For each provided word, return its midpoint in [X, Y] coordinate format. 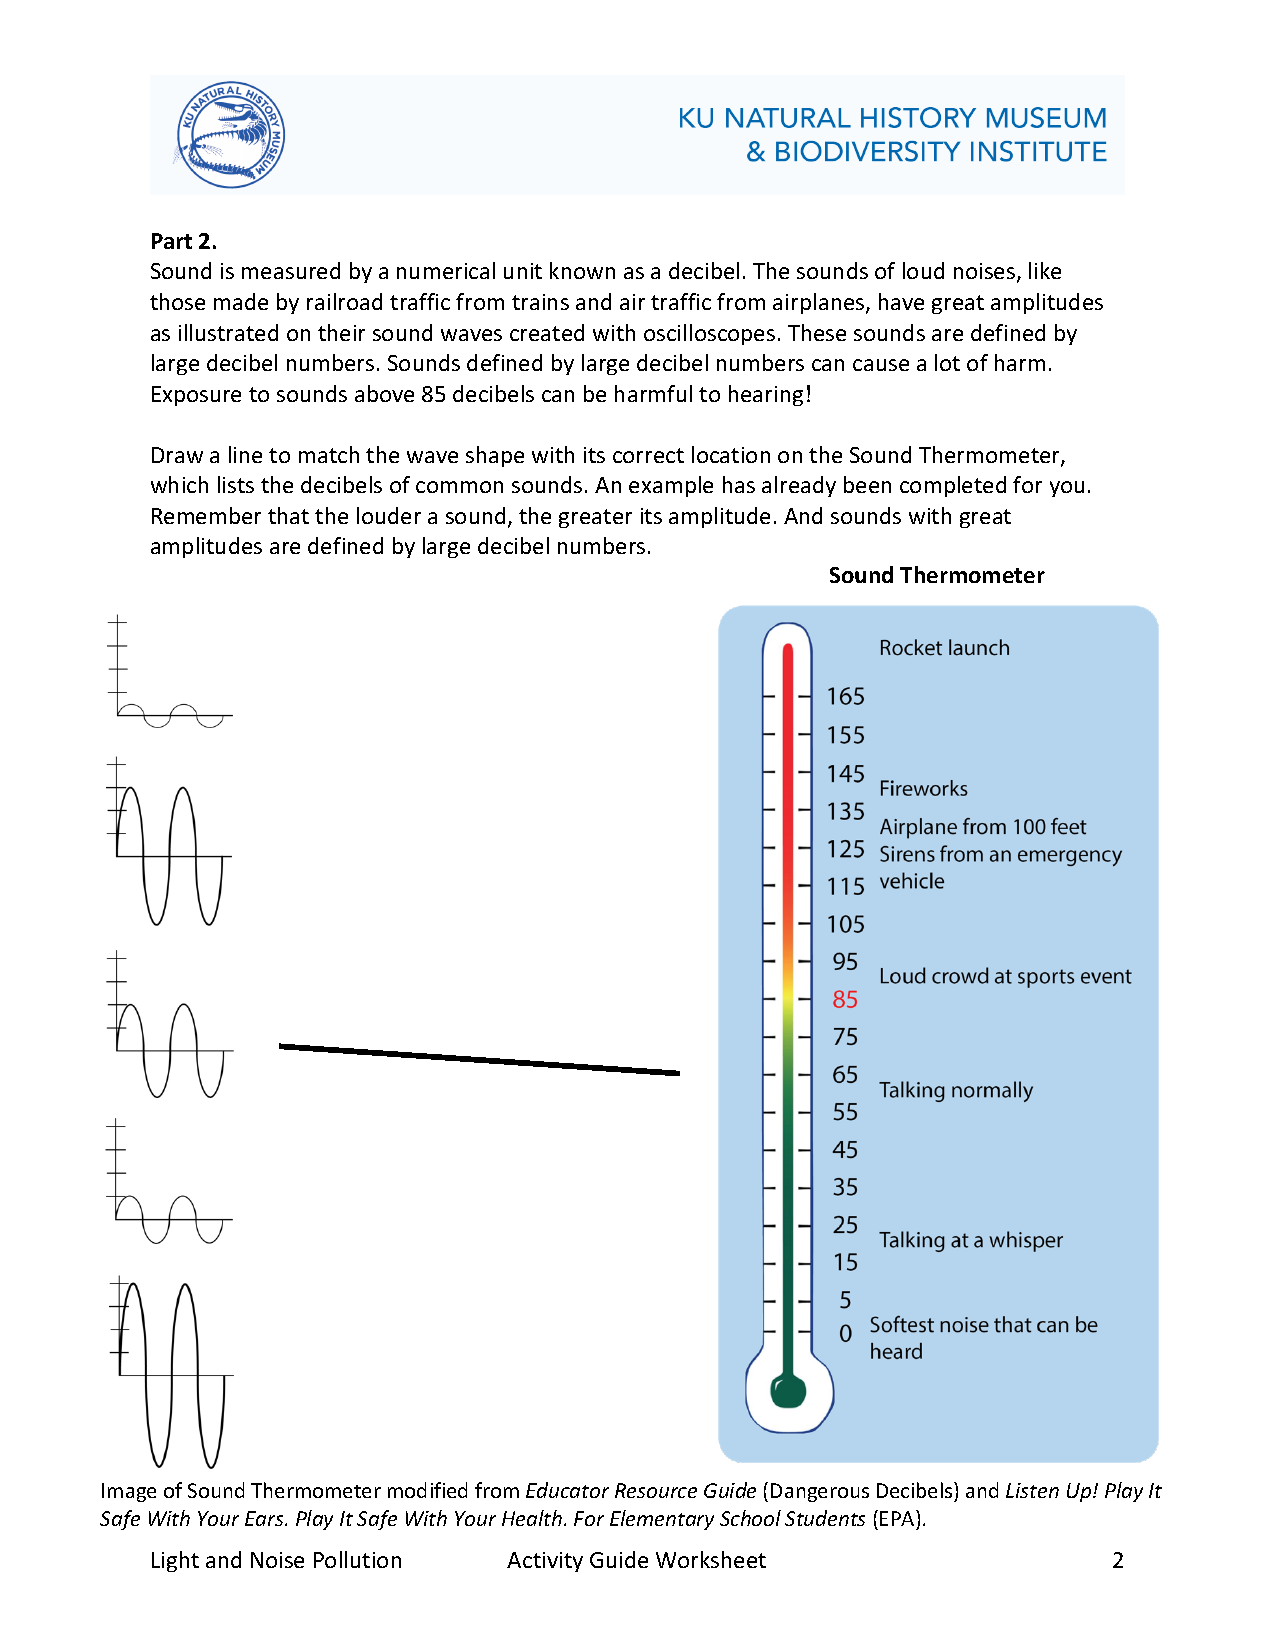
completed [953, 486]
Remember [206, 515]
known [582, 270]
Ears [265, 1518]
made [241, 301]
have [901, 301]
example [671, 486]
